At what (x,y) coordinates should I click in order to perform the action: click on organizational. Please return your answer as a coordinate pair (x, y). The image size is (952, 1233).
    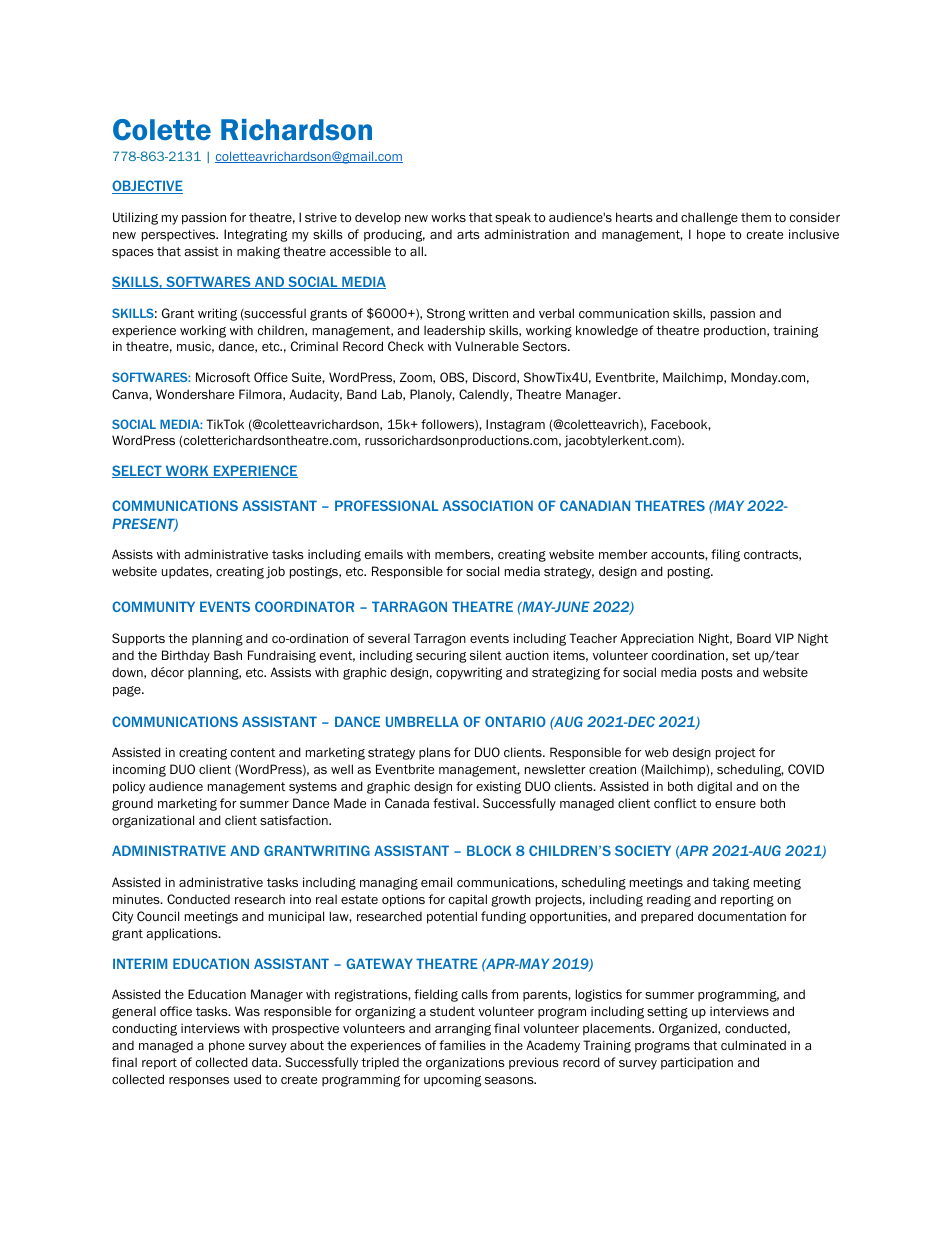
    Looking at the image, I should click on (153, 821).
